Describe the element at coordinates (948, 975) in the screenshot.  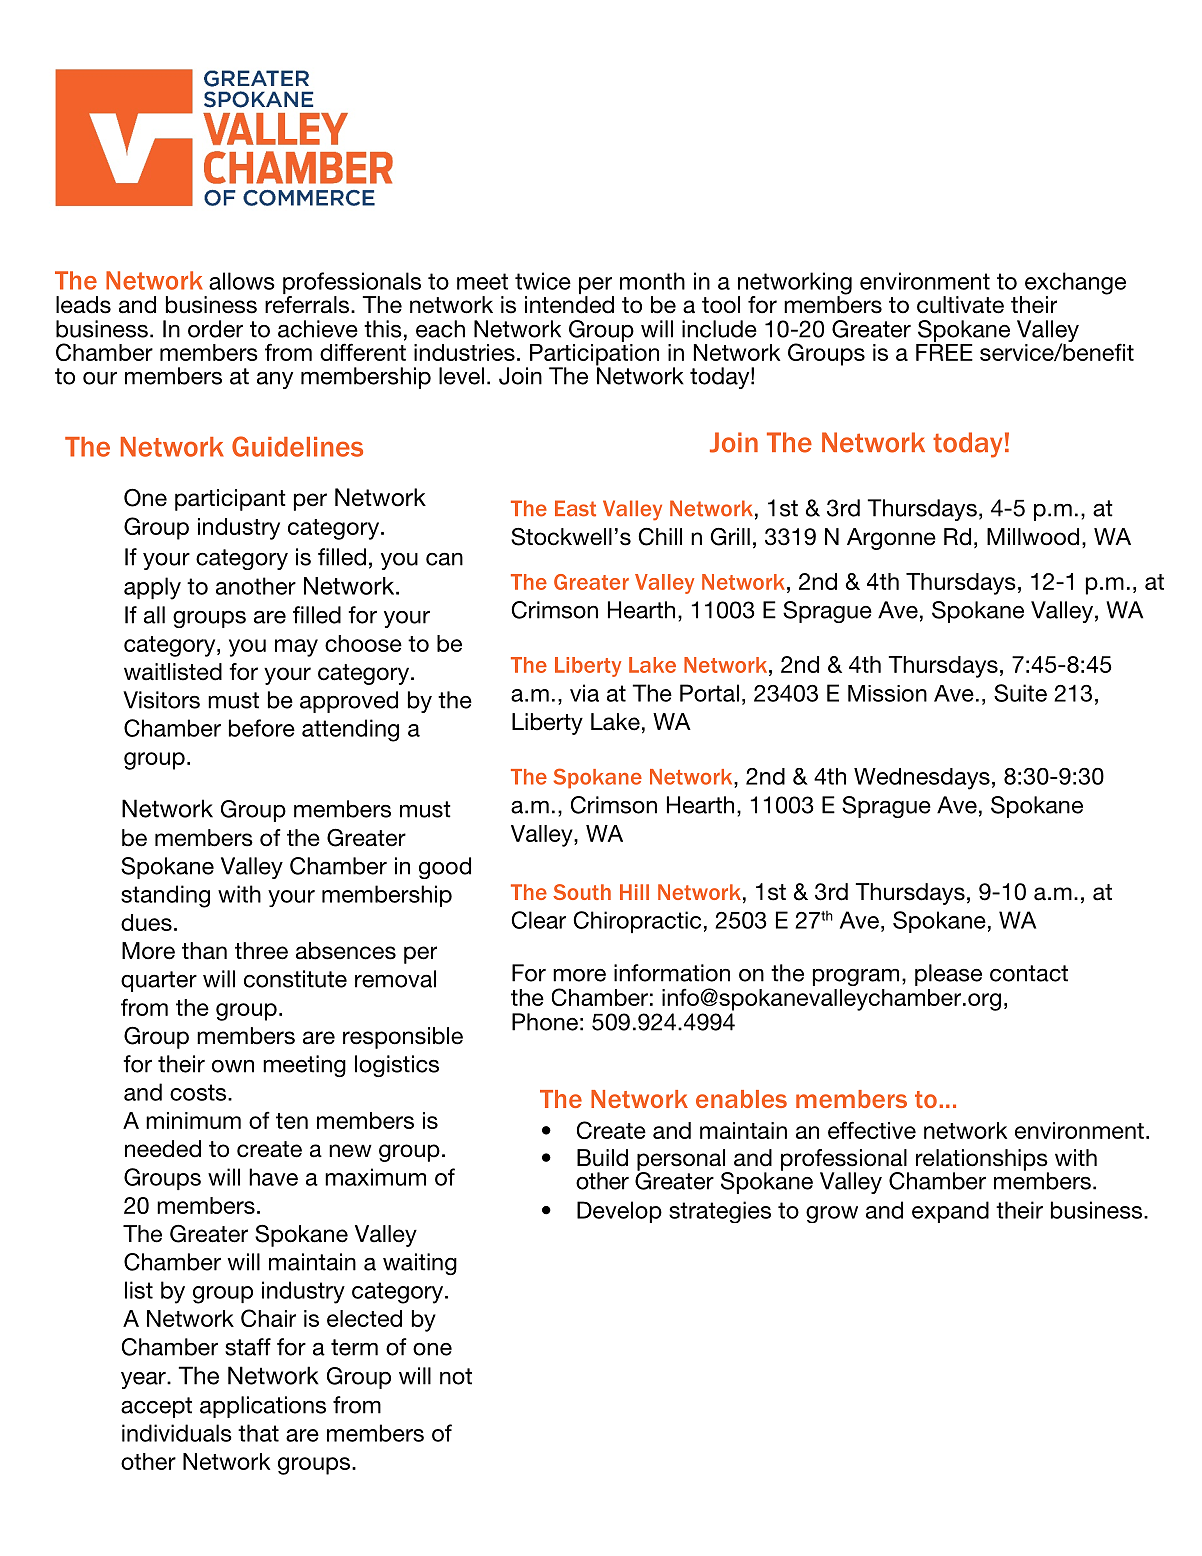
I see `please` at that location.
